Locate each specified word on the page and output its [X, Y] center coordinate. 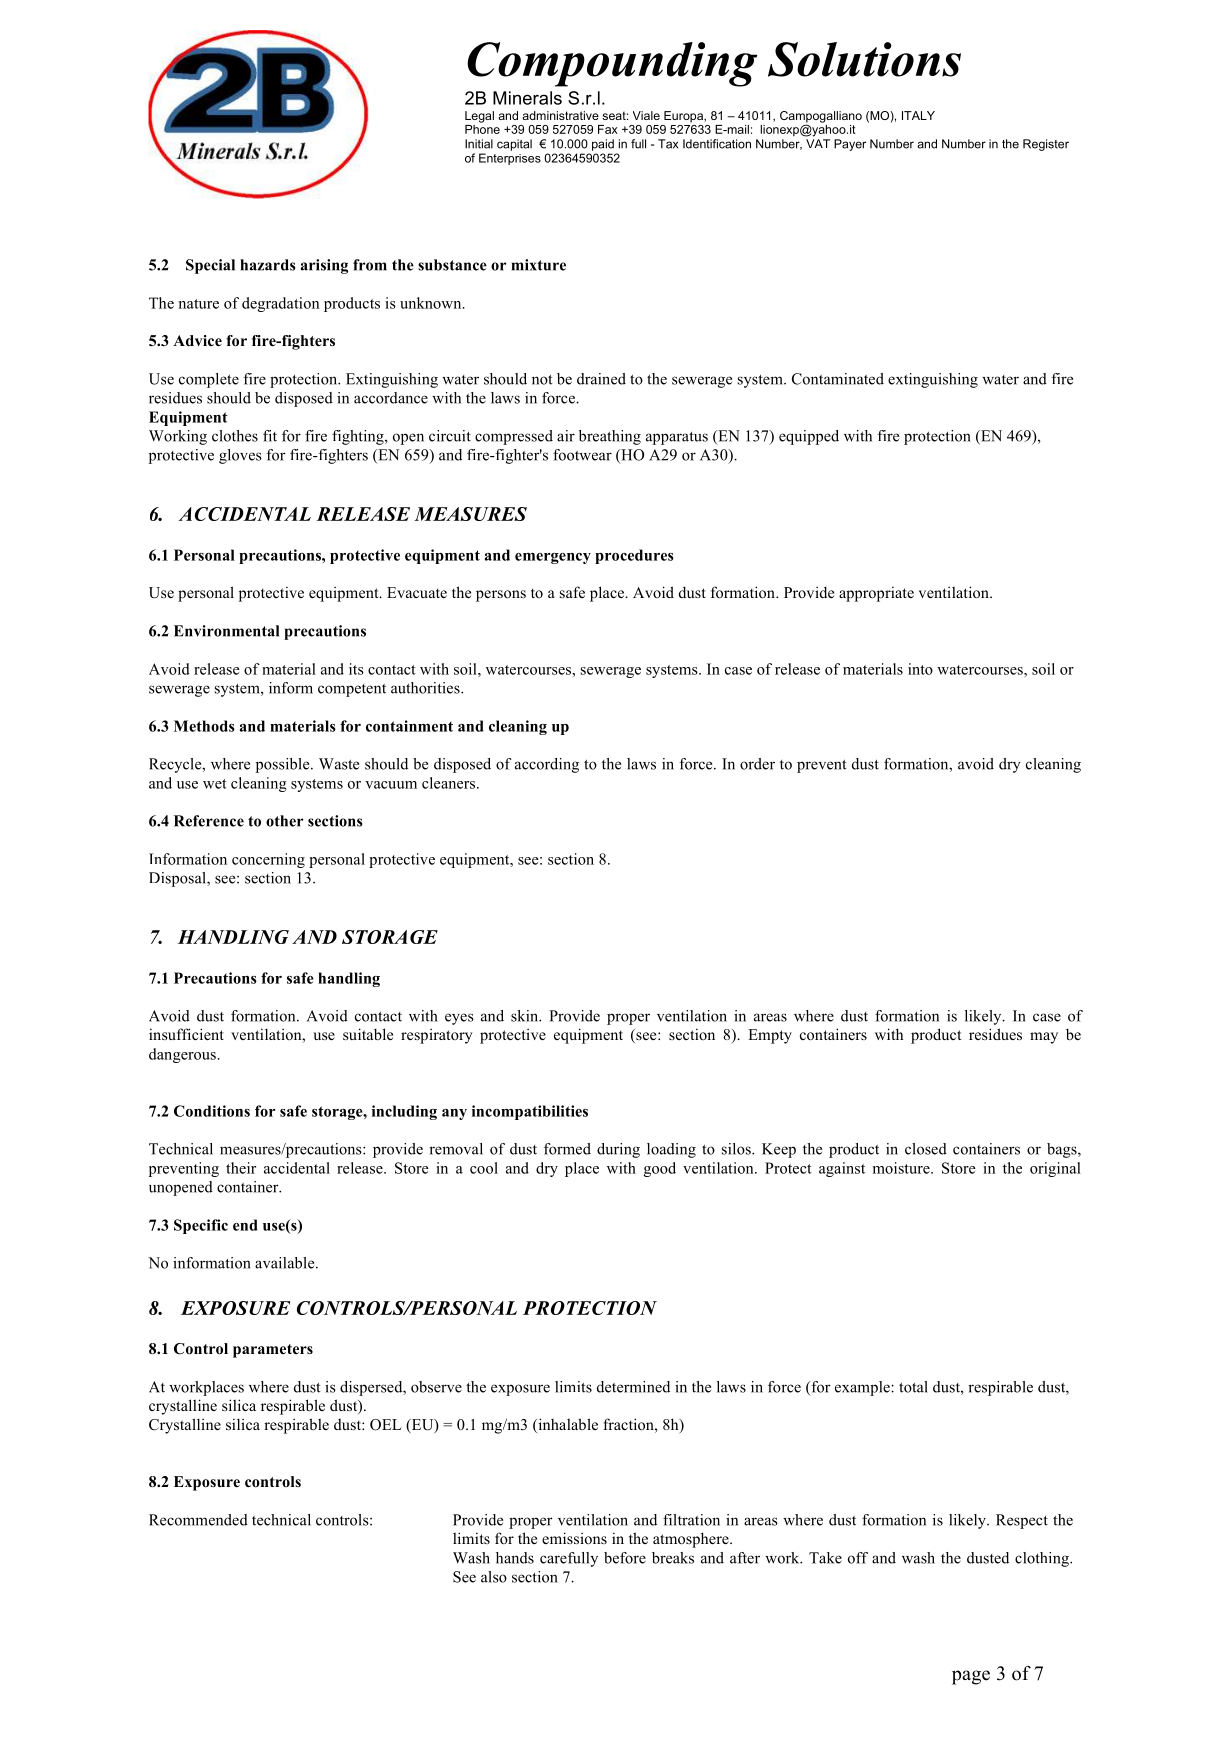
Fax [608, 129]
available [286, 1263]
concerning [268, 860]
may [1044, 1038]
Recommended [198, 1520]
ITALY [918, 115]
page [971, 1677]
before [625, 1558]
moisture [902, 1168]
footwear [582, 455]
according [547, 765]
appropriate [876, 594]
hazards [268, 265]
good [660, 1169]
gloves [240, 456]
